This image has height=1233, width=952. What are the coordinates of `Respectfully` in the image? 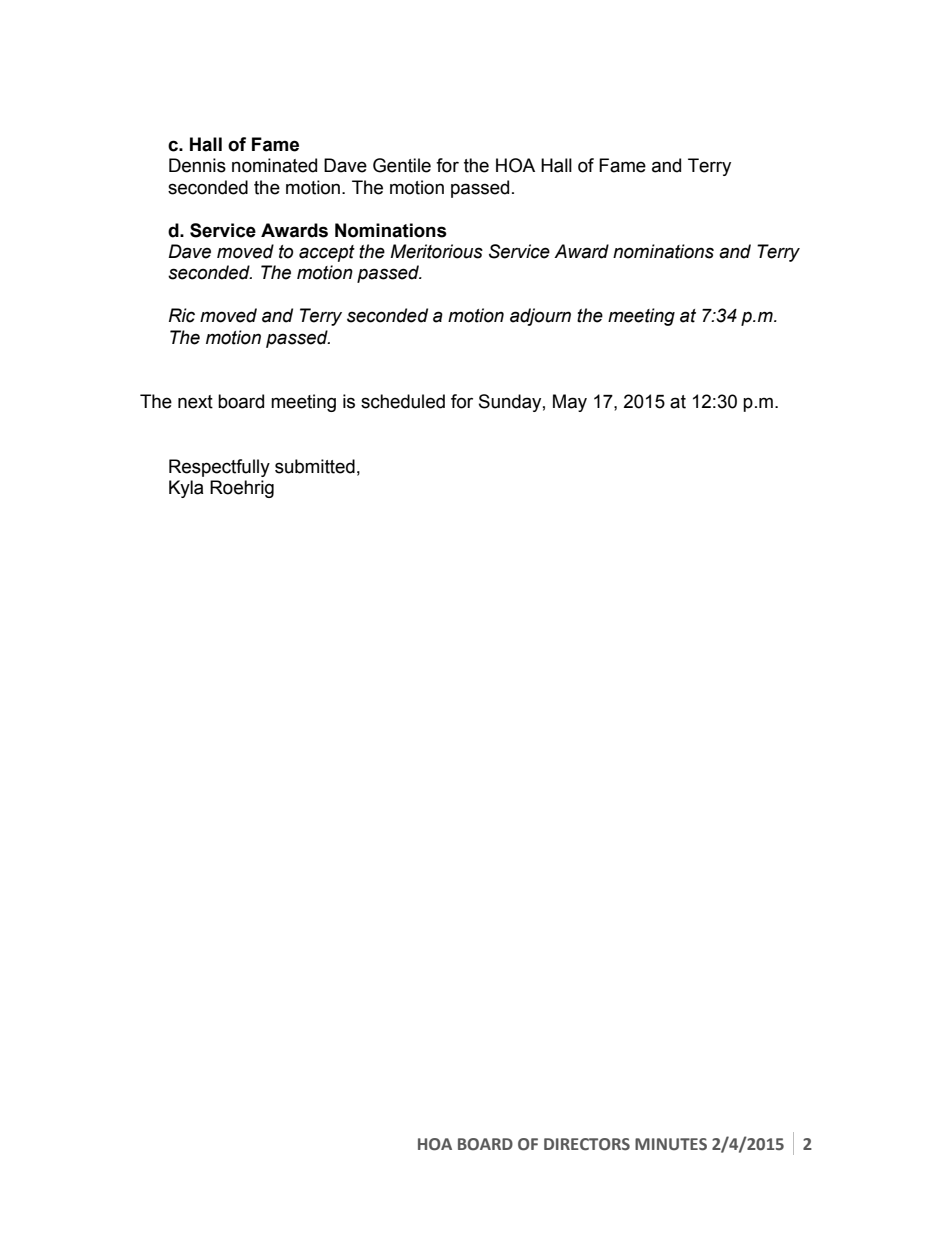 It's located at (219, 468).
